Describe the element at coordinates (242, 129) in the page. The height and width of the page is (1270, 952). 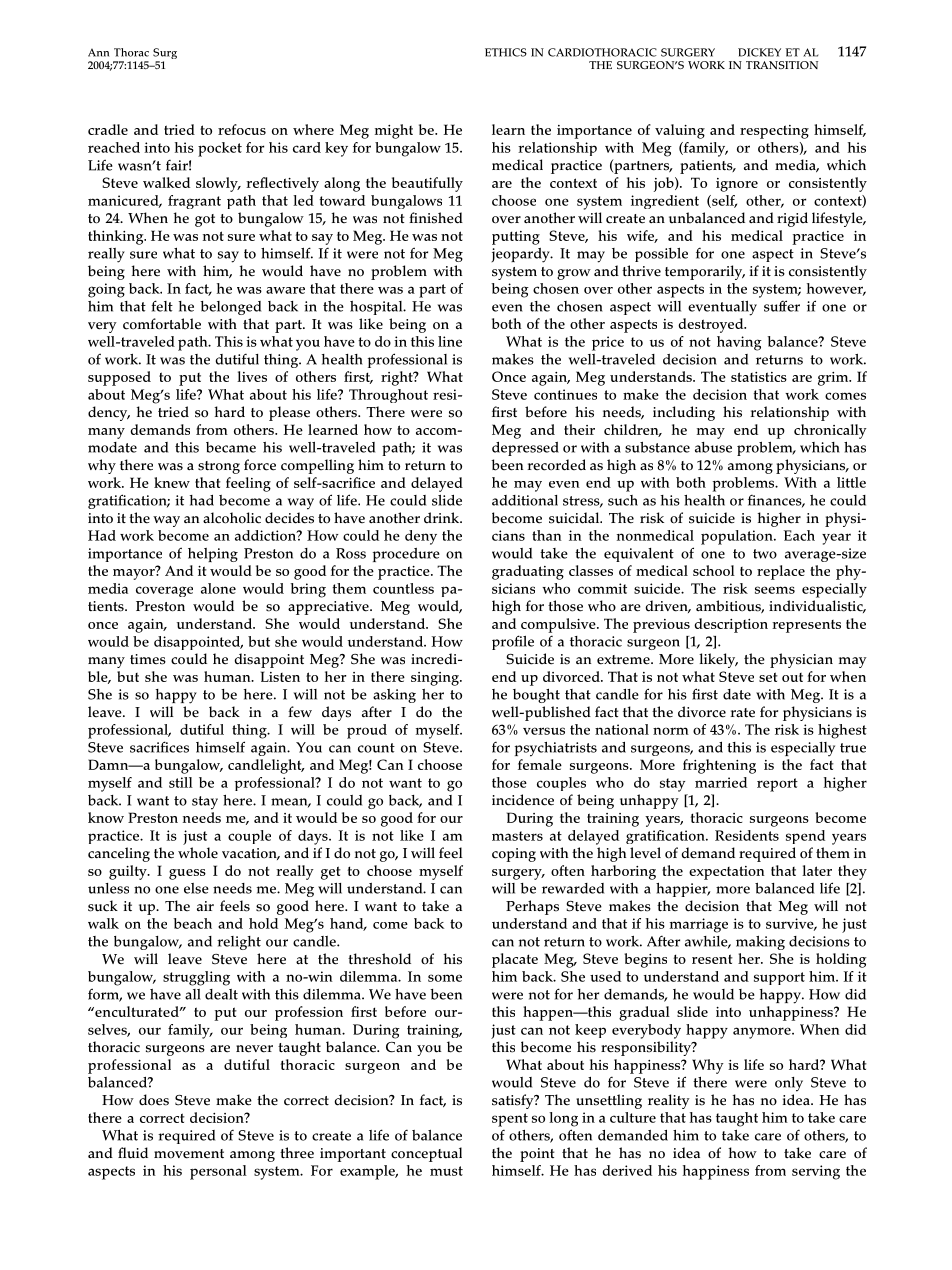
I see `refocus` at that location.
